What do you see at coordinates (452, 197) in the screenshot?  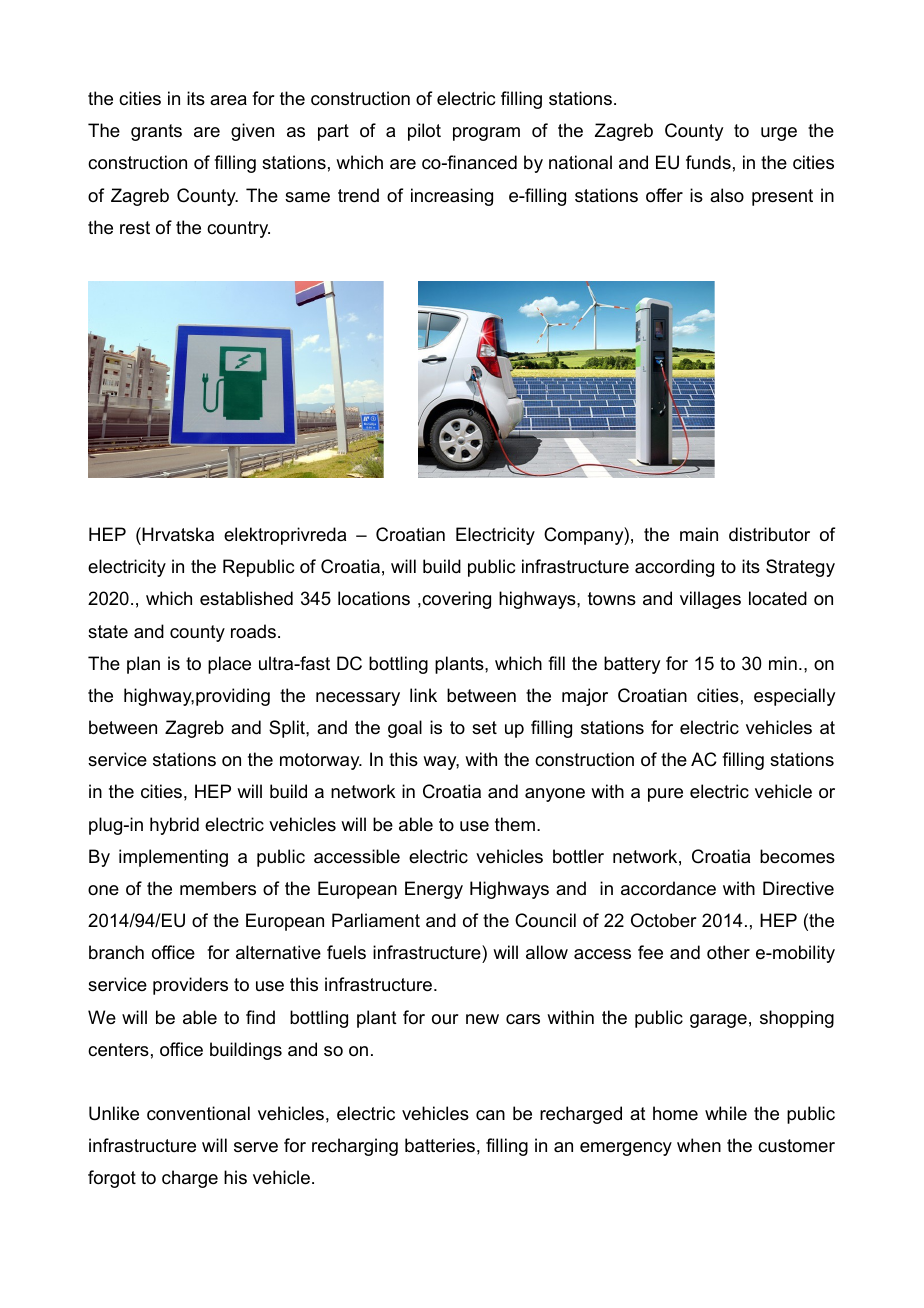 I see `increasing` at bounding box center [452, 197].
